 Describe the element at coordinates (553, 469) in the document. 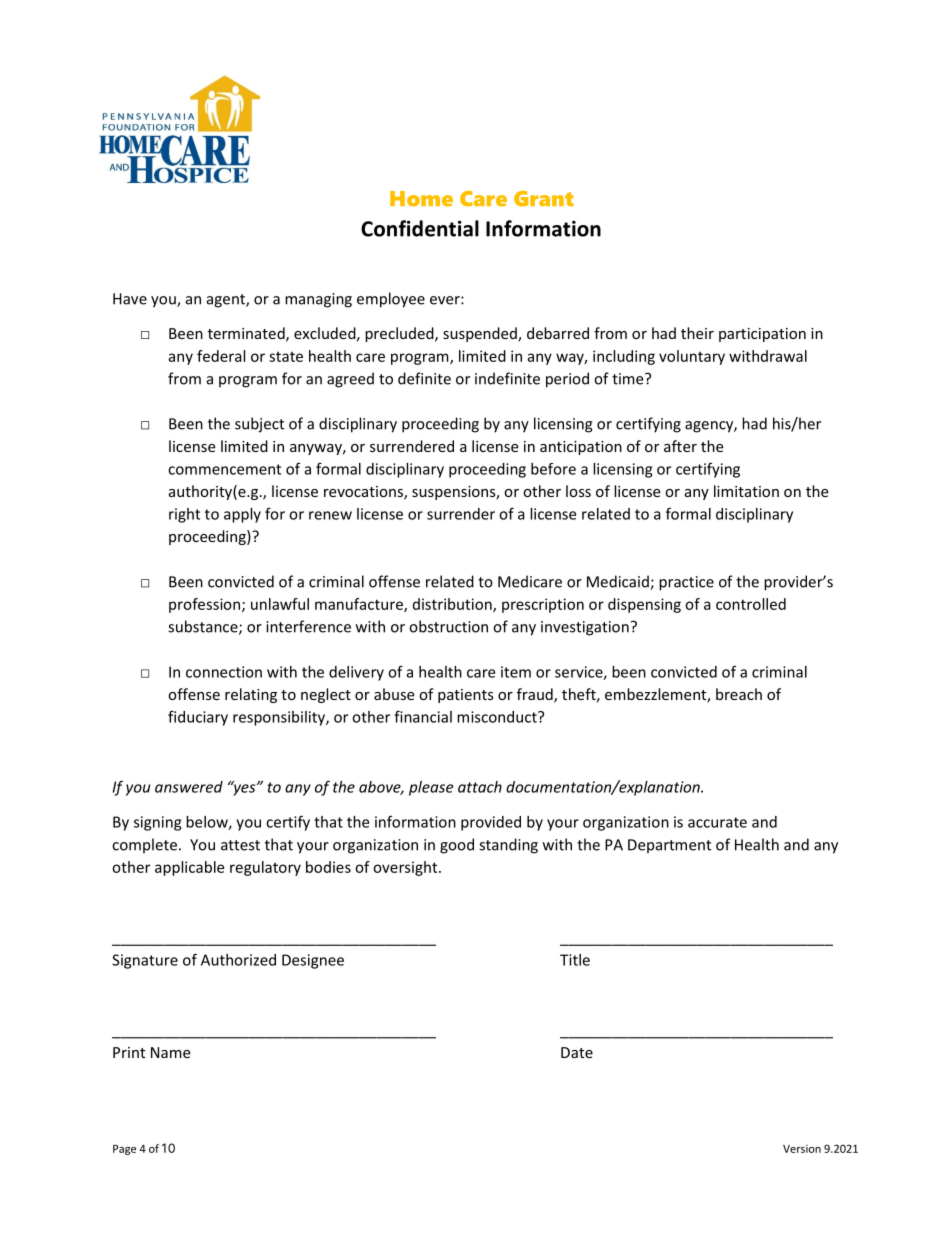

I see `before` at that location.
